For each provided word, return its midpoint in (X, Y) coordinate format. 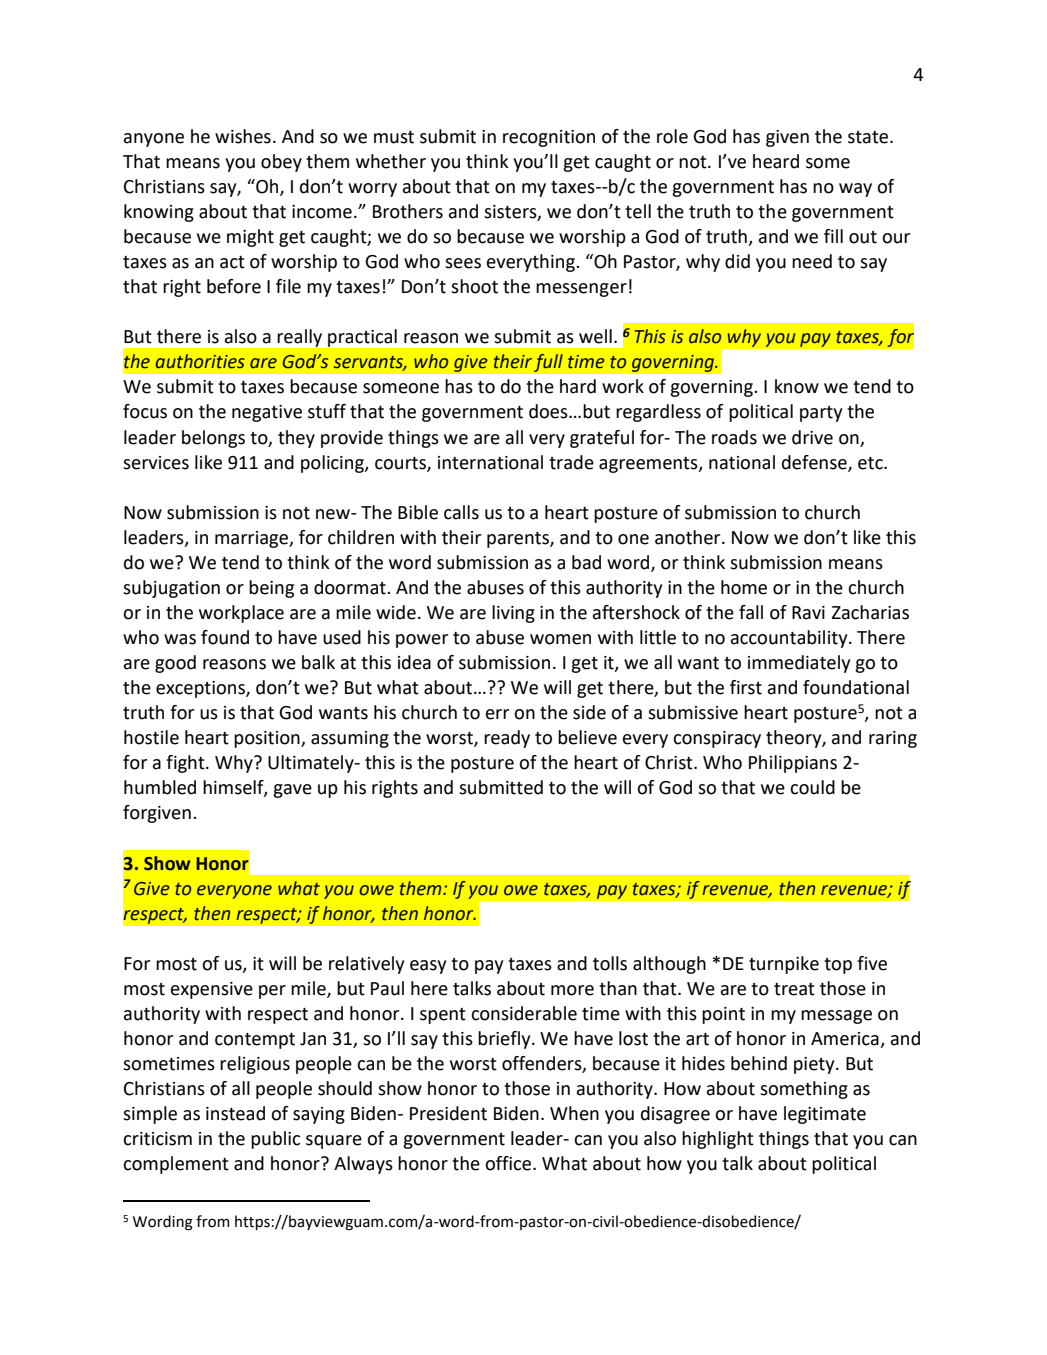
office (509, 1163)
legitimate (825, 1115)
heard (776, 161)
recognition (549, 138)
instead (235, 1113)
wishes (243, 136)
